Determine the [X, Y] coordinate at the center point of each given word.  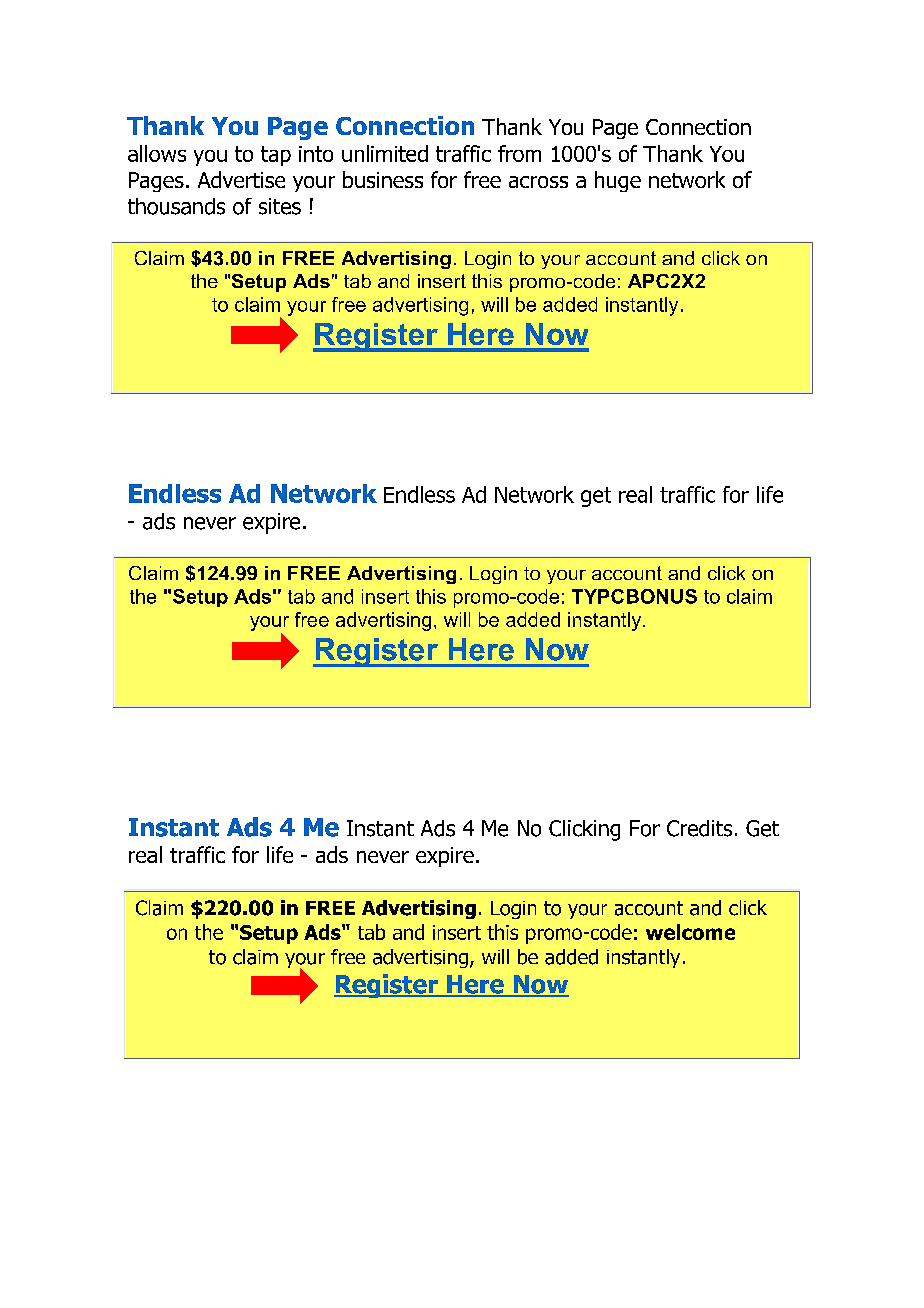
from [519, 153]
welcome [690, 932]
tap [276, 156]
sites [280, 206]
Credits [699, 828]
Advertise [241, 179]
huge [618, 181]
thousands [176, 206]
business [383, 179]
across [538, 182]
